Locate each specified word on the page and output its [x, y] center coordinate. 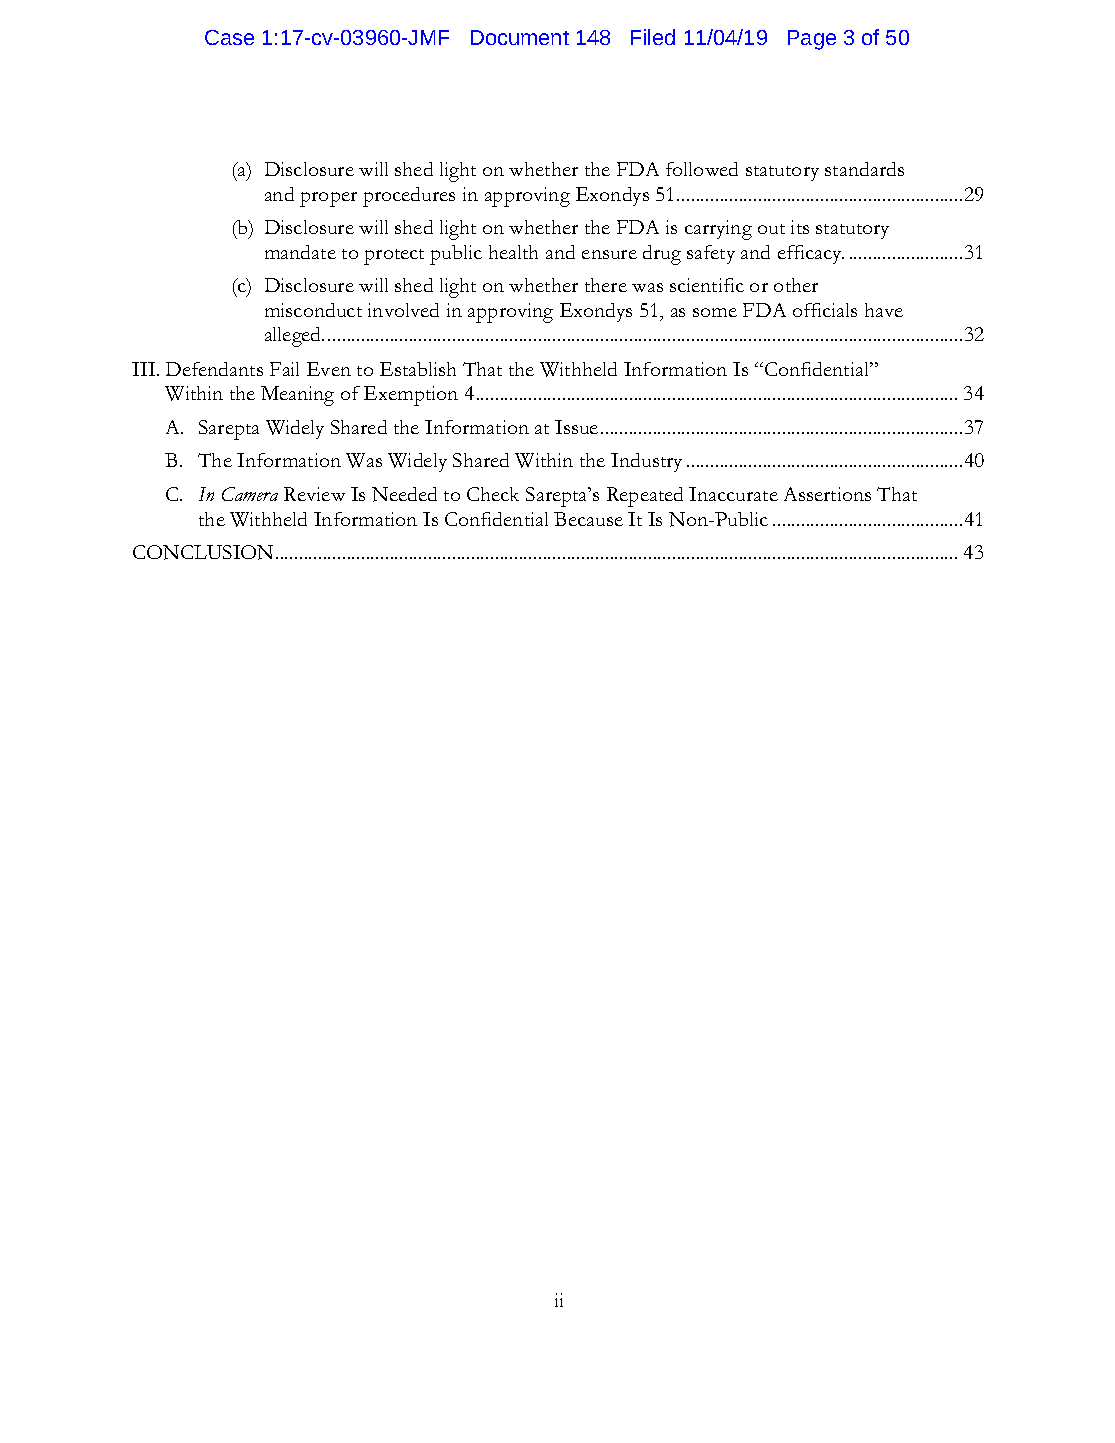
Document [520, 37]
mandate [300, 252]
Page [812, 40]
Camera [250, 494]
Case [229, 37]
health [513, 252]
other [796, 285]
